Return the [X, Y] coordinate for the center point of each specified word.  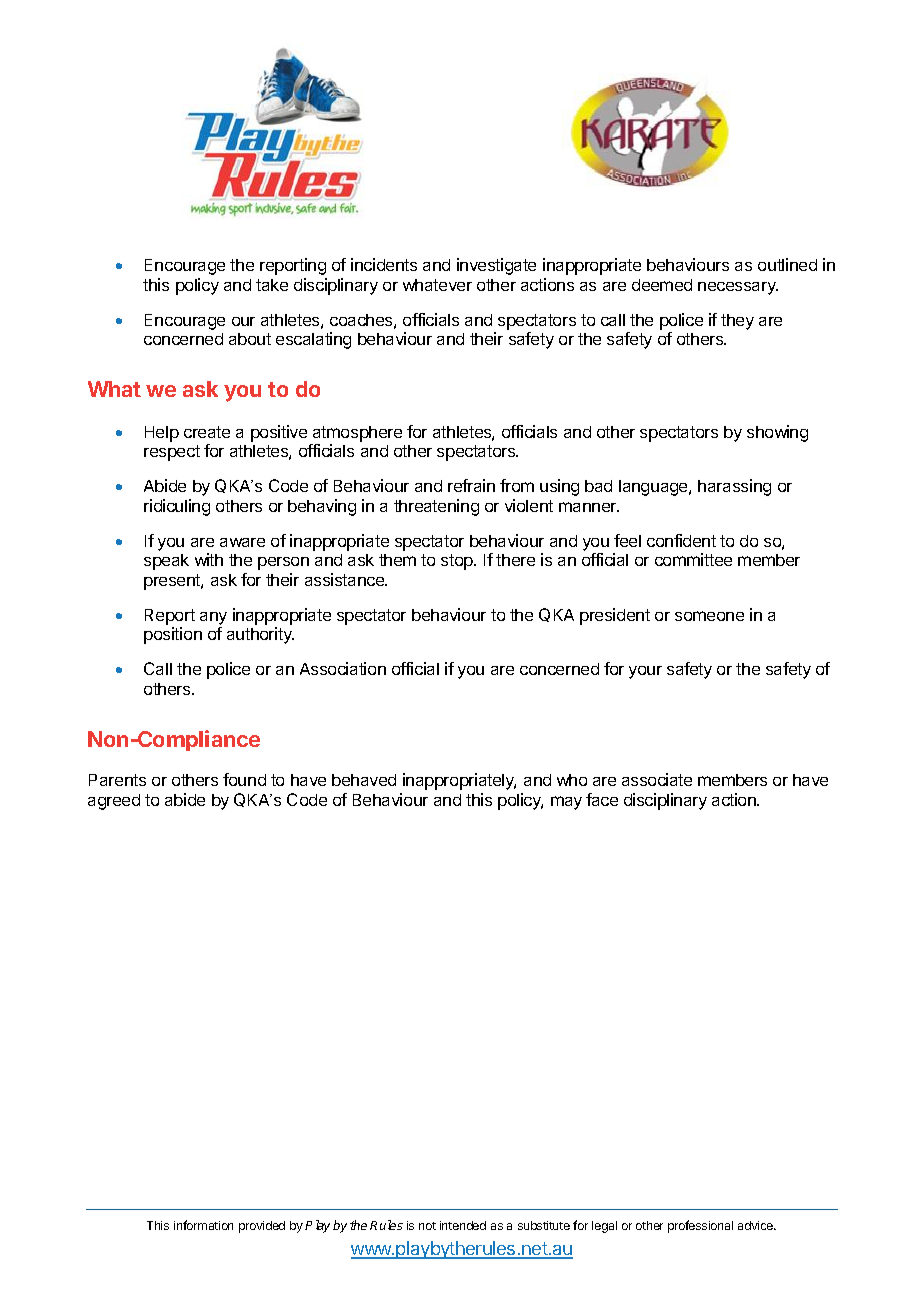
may [566, 803]
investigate [496, 266]
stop [458, 562]
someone [709, 616]
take [272, 285]
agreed [114, 802]
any [213, 618]
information [203, 1225]
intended [463, 1225]
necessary [738, 288]
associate [657, 779]
